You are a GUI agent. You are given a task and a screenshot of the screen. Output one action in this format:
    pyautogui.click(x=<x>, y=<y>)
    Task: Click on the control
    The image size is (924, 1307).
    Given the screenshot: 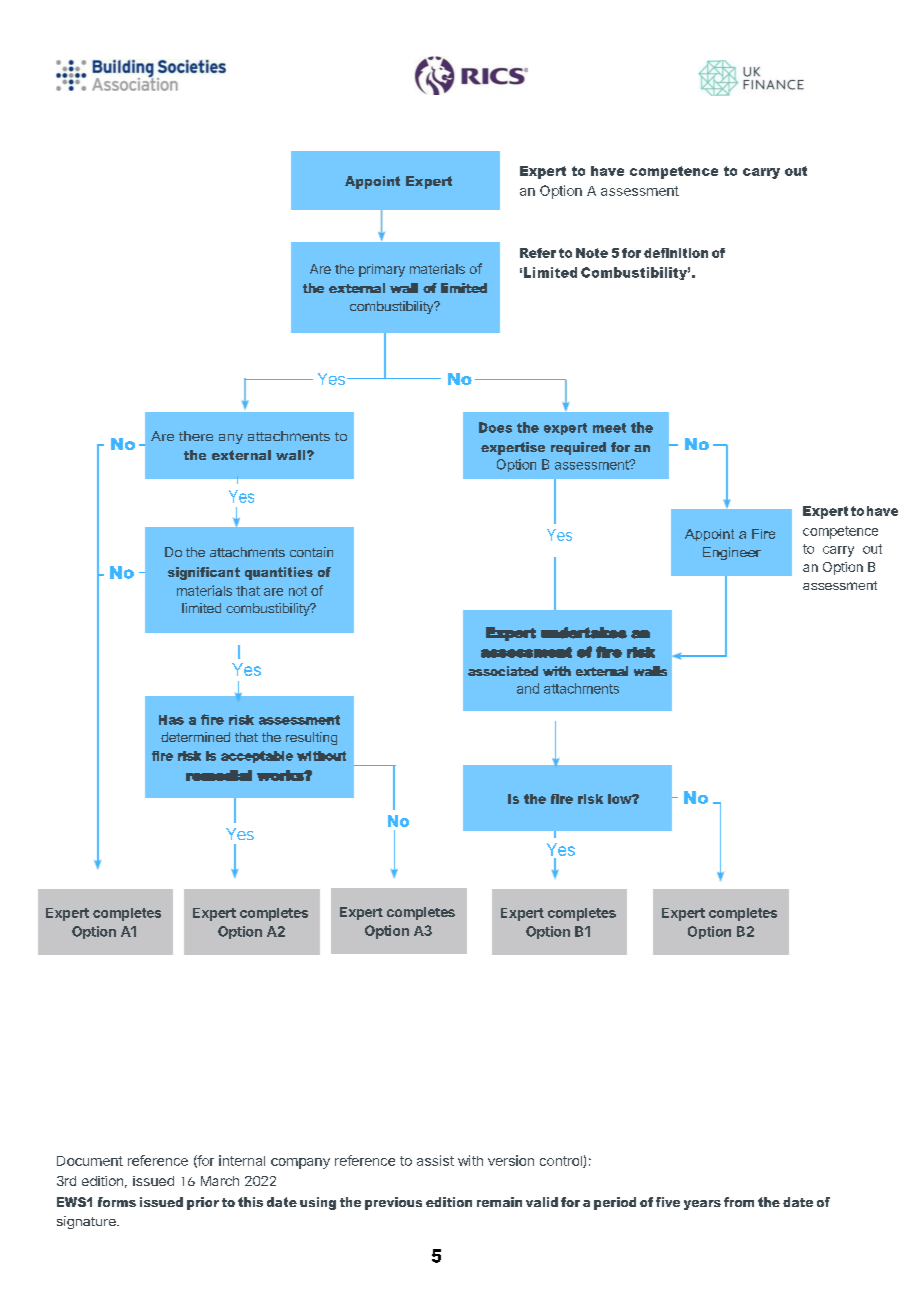 What is the action you would take?
    pyautogui.click(x=562, y=1162)
